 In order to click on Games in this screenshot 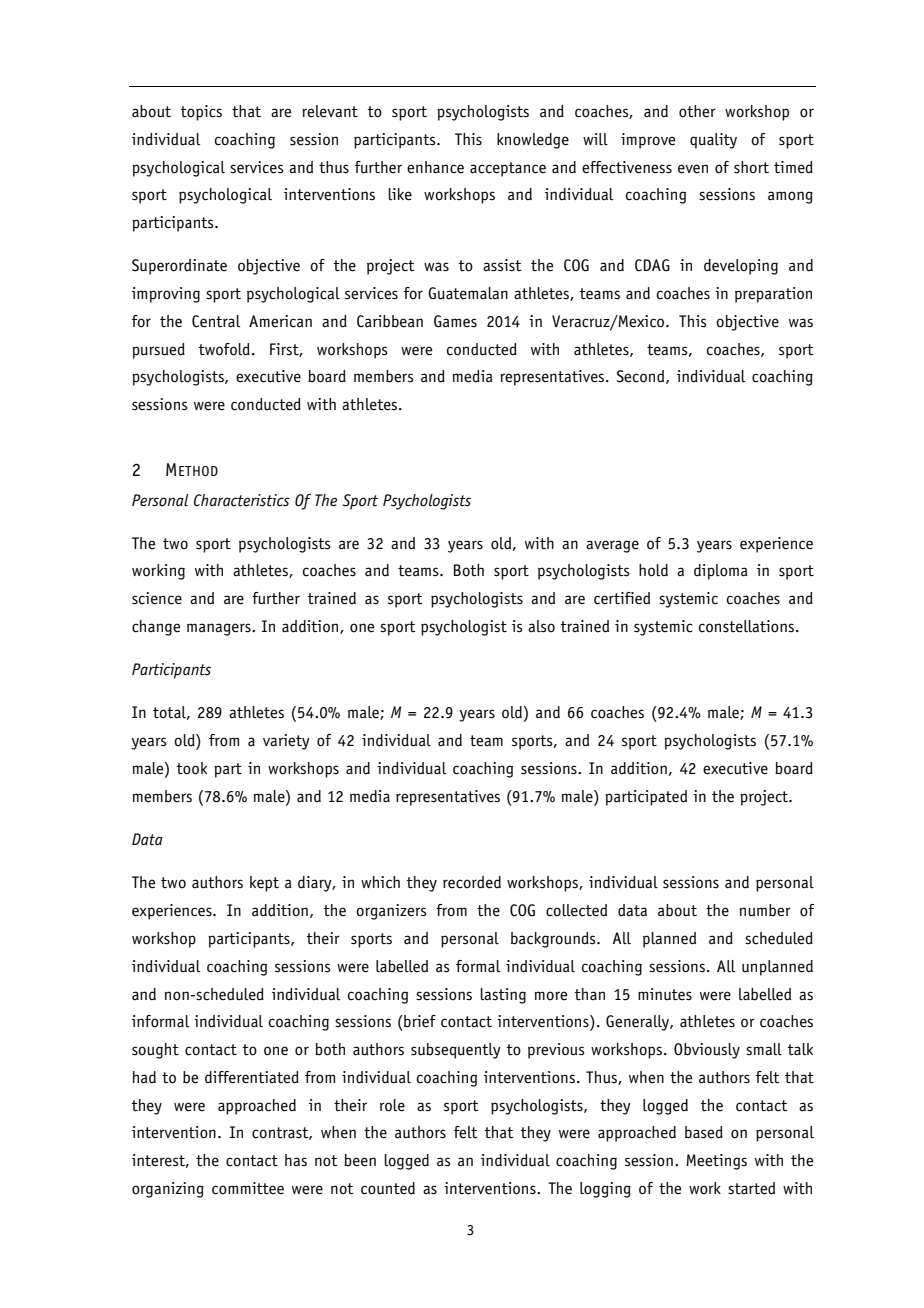, I will do `click(455, 321)`.
